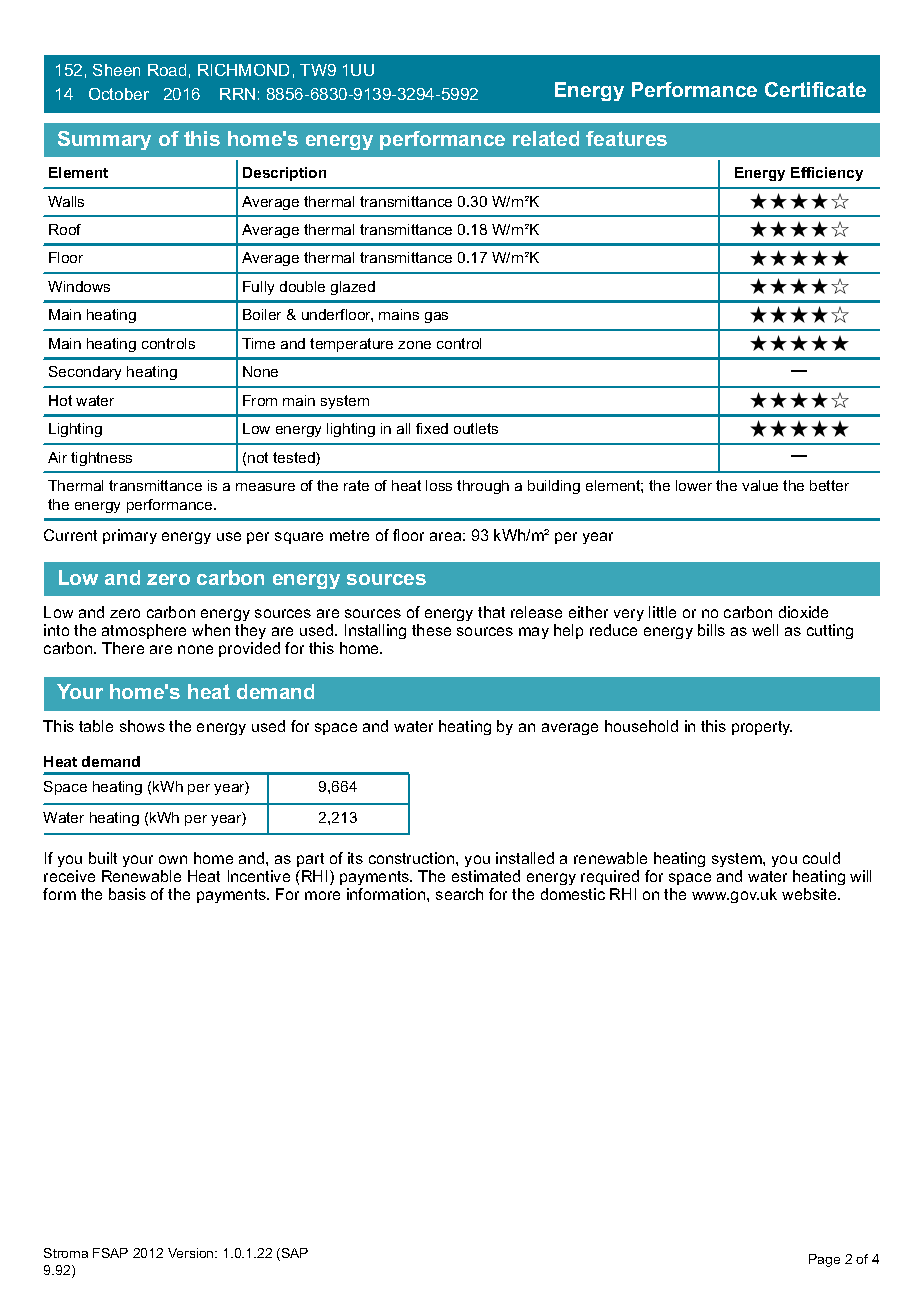 This screenshot has height=1308, width=924. I want to click on tightness, so click(101, 459).
